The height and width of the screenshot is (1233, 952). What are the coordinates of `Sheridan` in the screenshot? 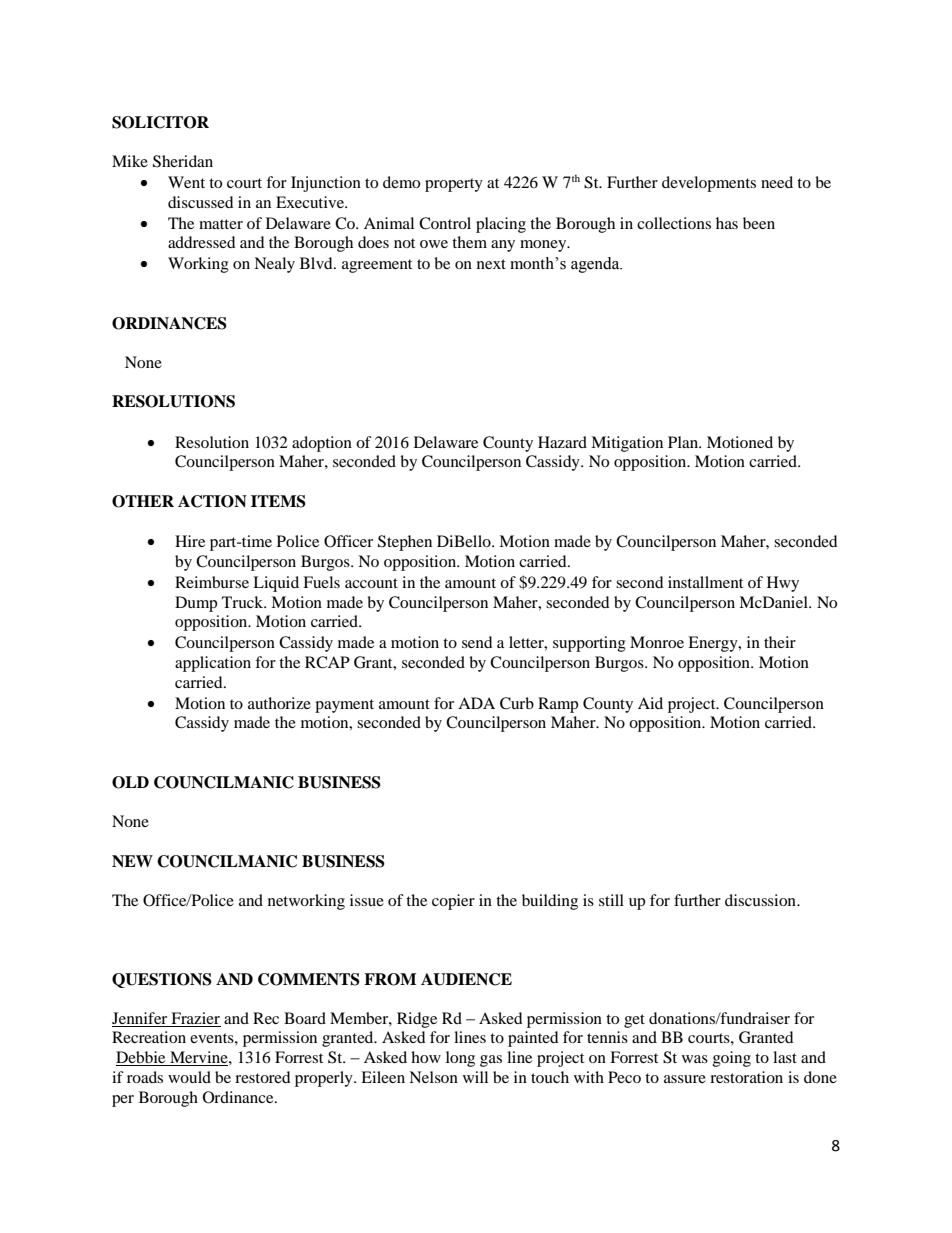 It's located at (183, 161).
